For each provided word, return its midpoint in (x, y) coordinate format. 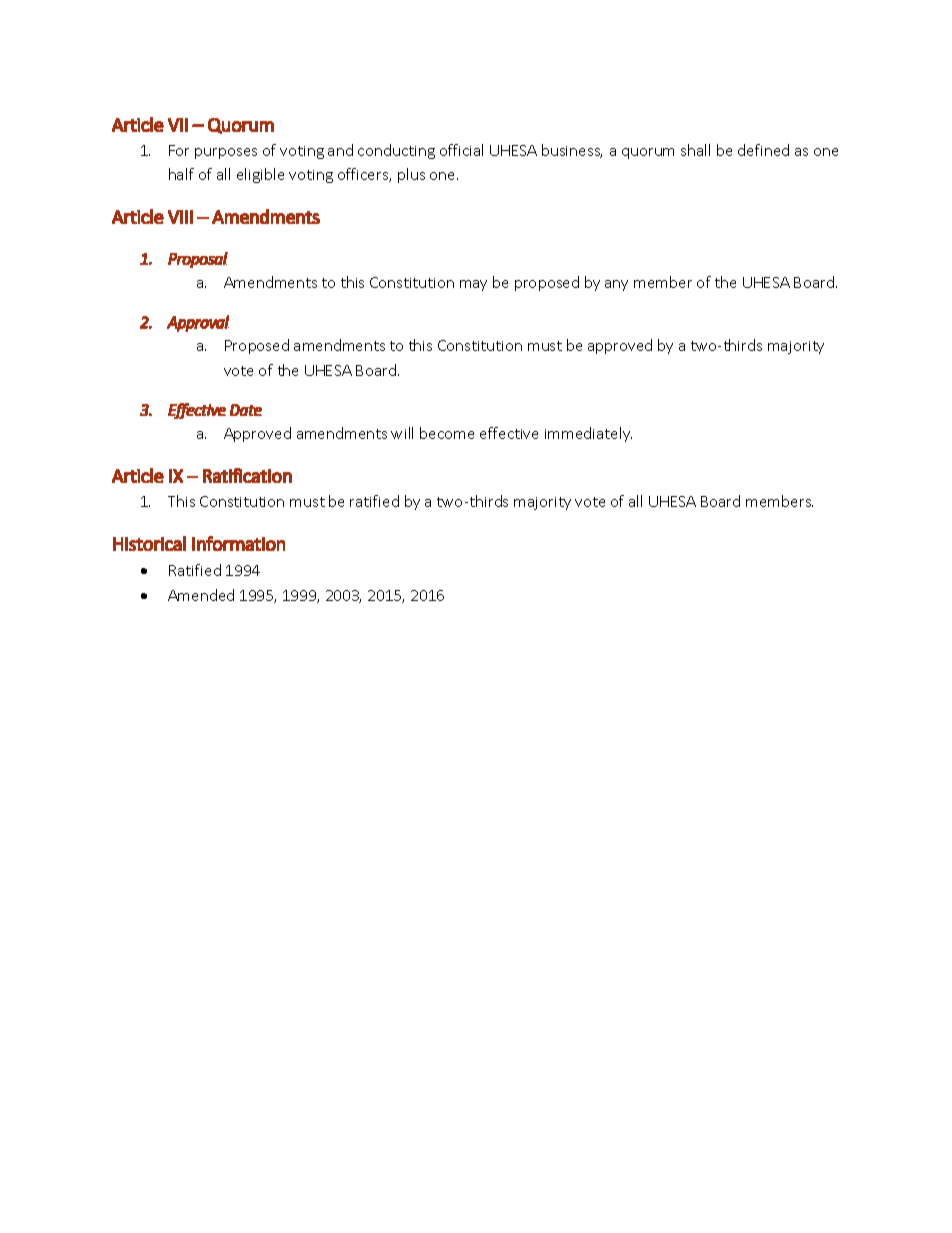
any (616, 285)
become (447, 433)
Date (246, 410)
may (473, 285)
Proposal (198, 260)
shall (695, 150)
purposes (226, 153)
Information (238, 543)
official (461, 150)
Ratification (247, 475)
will (402, 433)
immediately (588, 434)
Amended (201, 595)
